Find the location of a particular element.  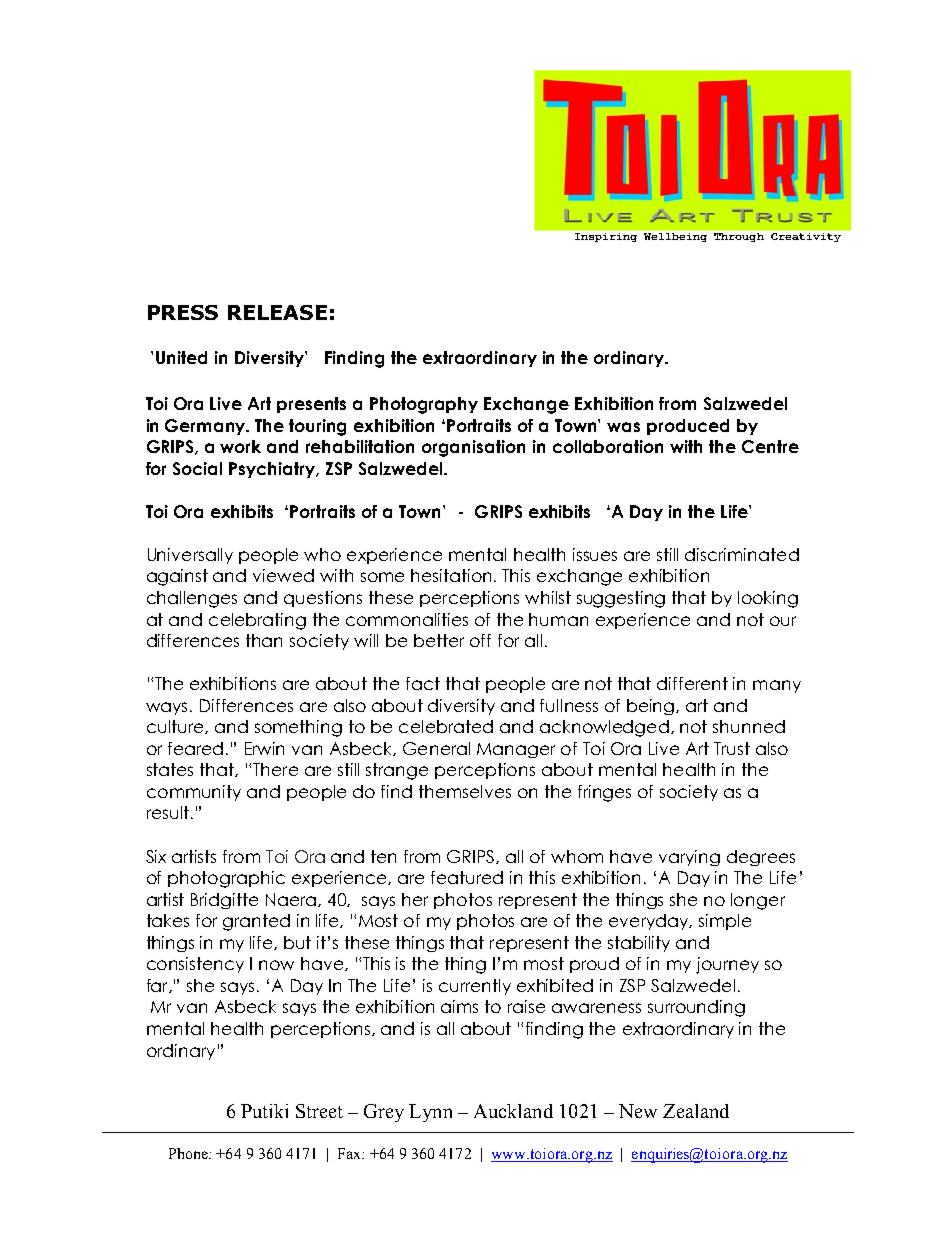

United is located at coordinates (181, 357).
